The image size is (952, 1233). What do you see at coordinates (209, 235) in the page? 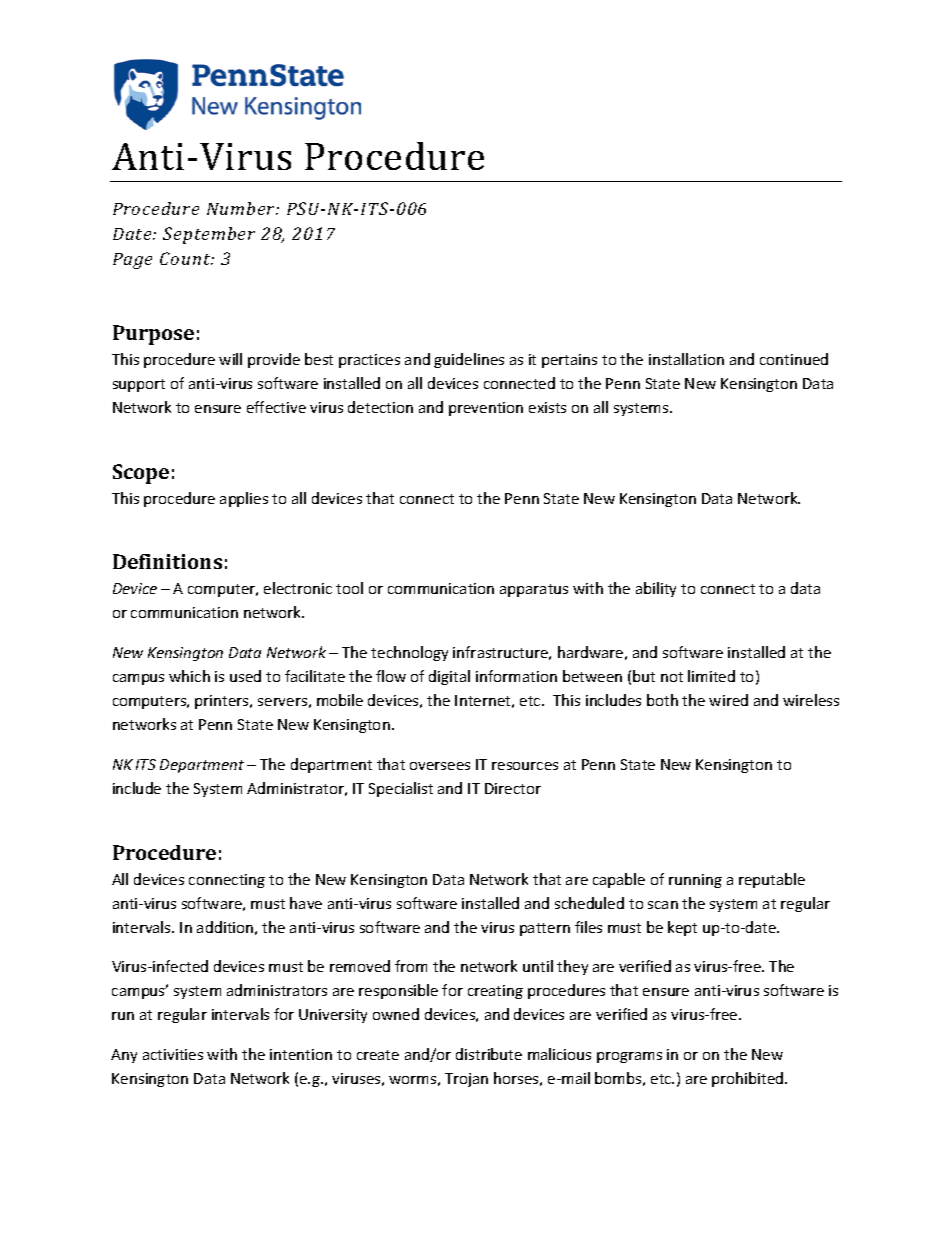
I see `September` at bounding box center [209, 235].
